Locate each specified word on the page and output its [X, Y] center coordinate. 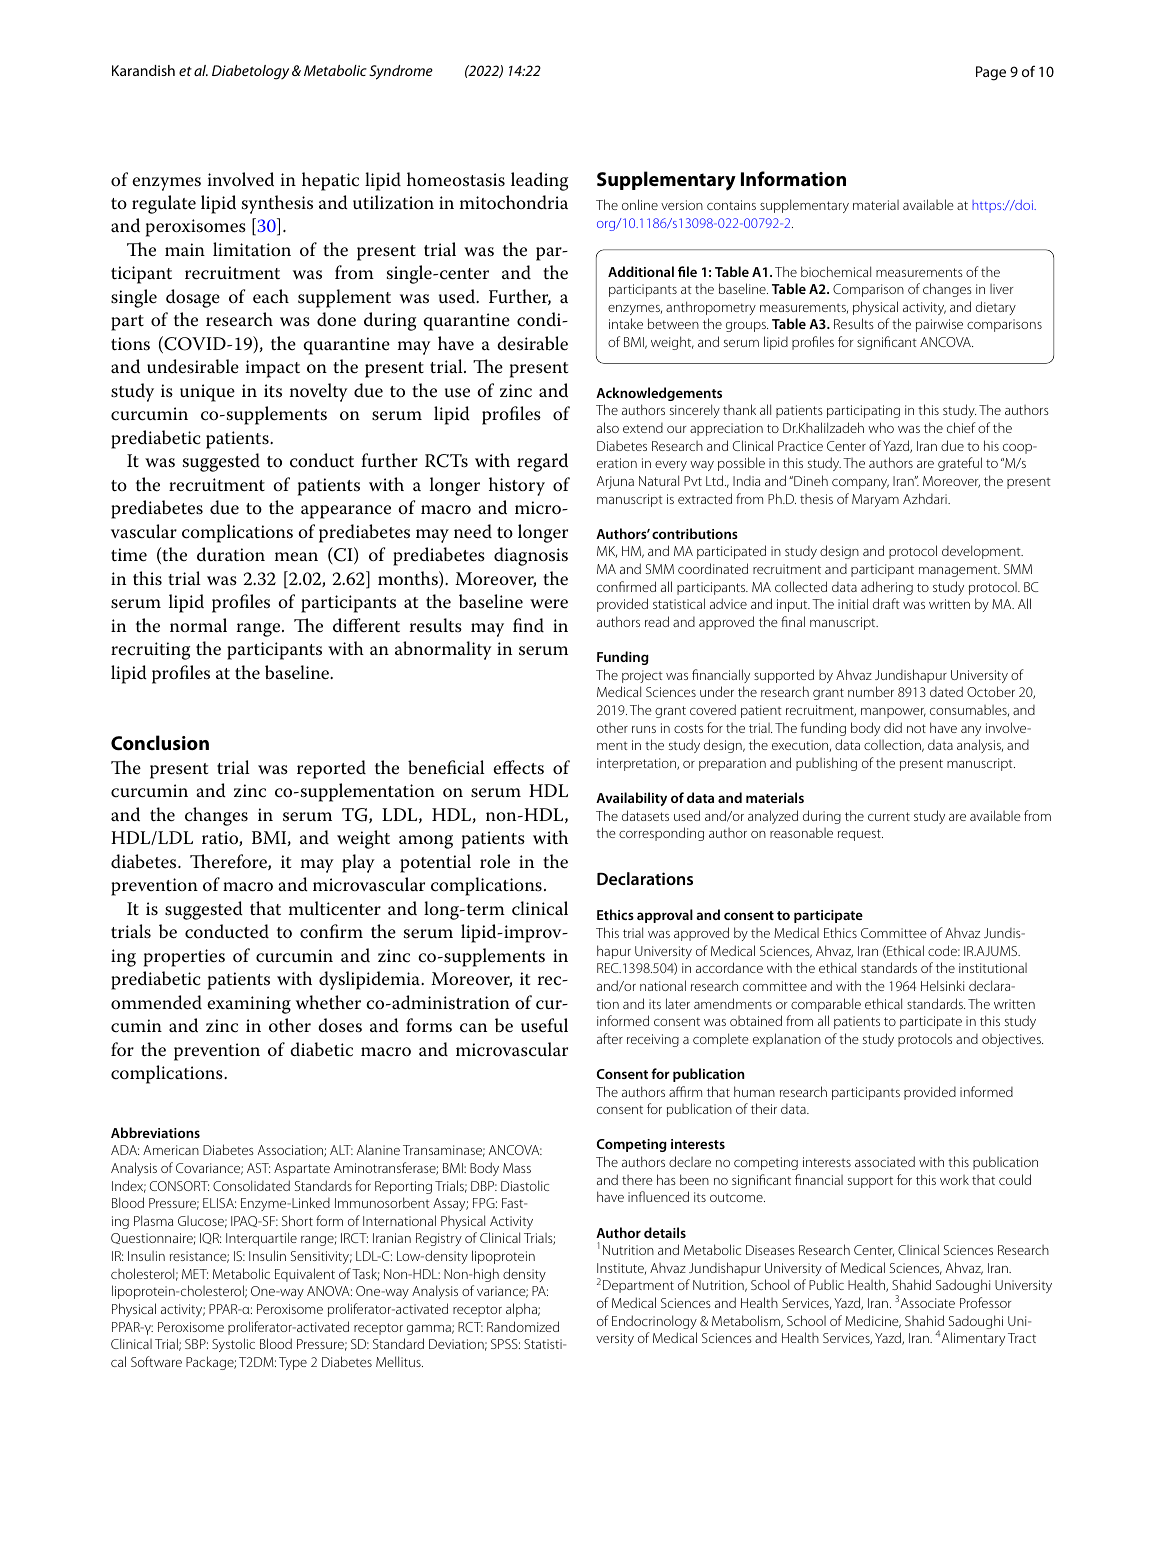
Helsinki [942, 985]
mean [296, 557]
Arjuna [615, 482]
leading [539, 181]
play [358, 863]
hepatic [330, 181]
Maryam [875, 500]
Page [991, 73]
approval [665, 916]
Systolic [233, 1345]
